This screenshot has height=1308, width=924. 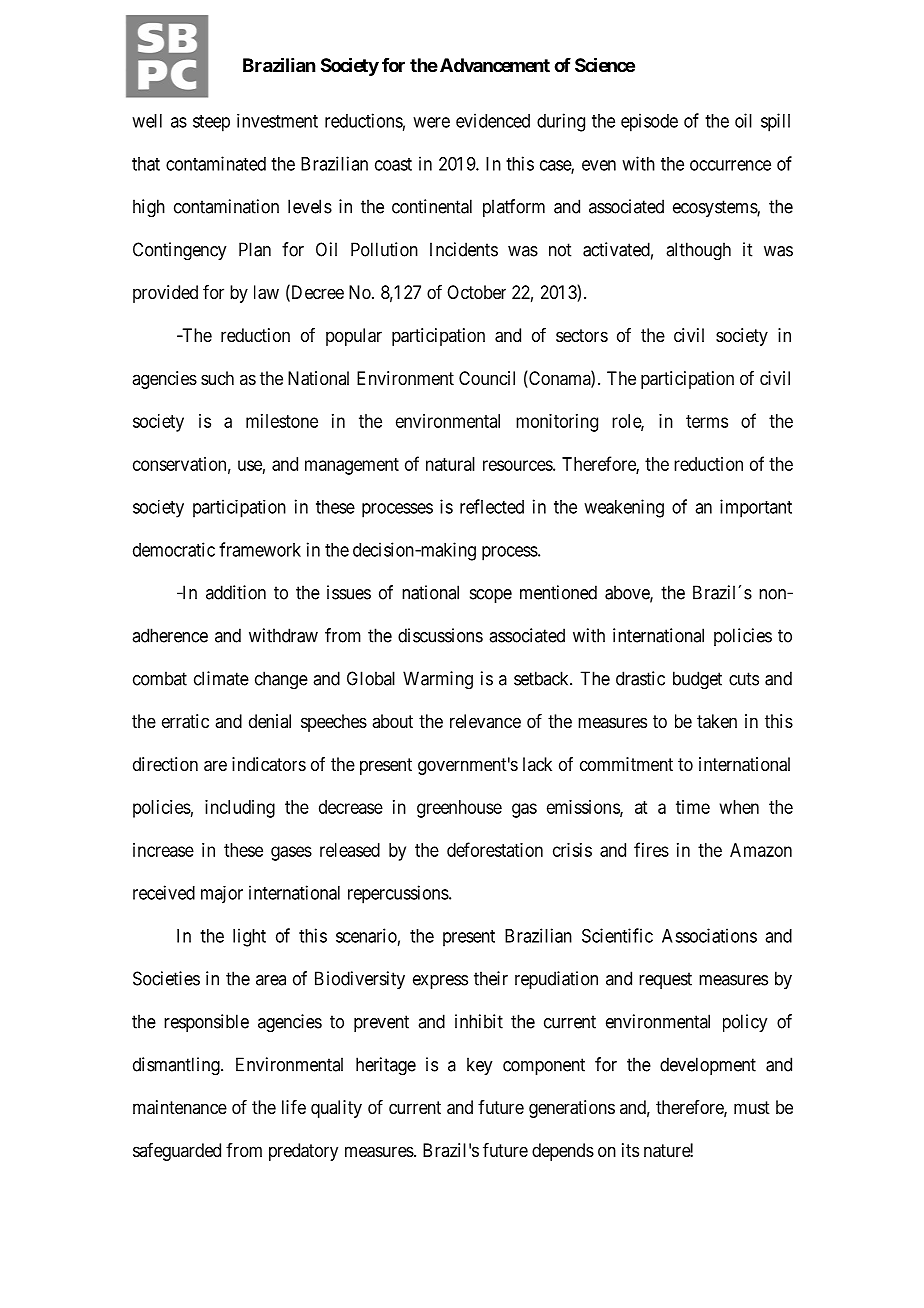 What do you see at coordinates (180, 1107) in the screenshot?
I see `maintenance` at bounding box center [180, 1107].
